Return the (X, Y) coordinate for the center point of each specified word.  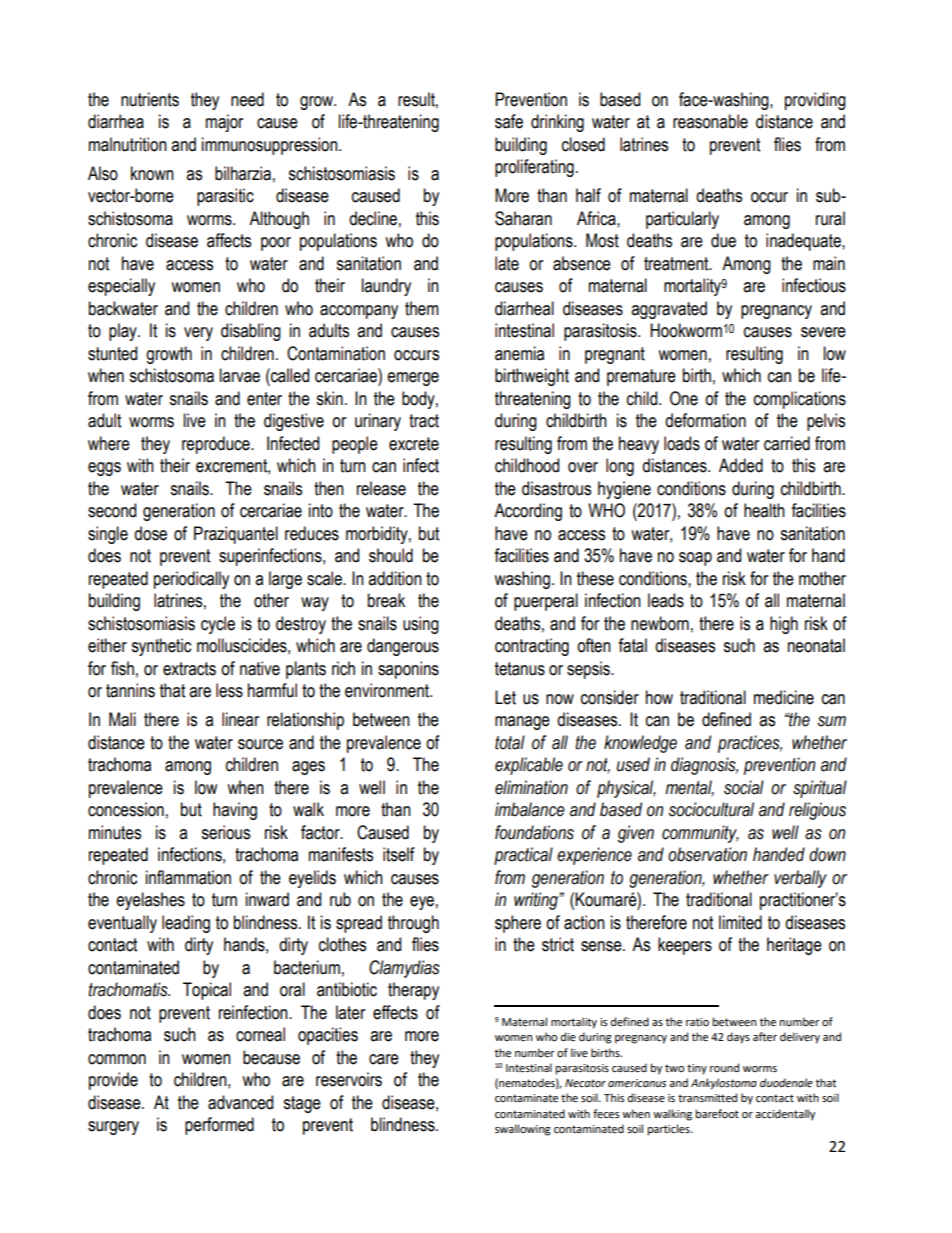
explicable (529, 766)
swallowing (523, 1130)
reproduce (217, 445)
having (235, 811)
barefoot (717, 1114)
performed (219, 1126)
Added (741, 465)
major (224, 123)
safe (509, 121)
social (744, 787)
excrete (414, 444)
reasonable (710, 121)
